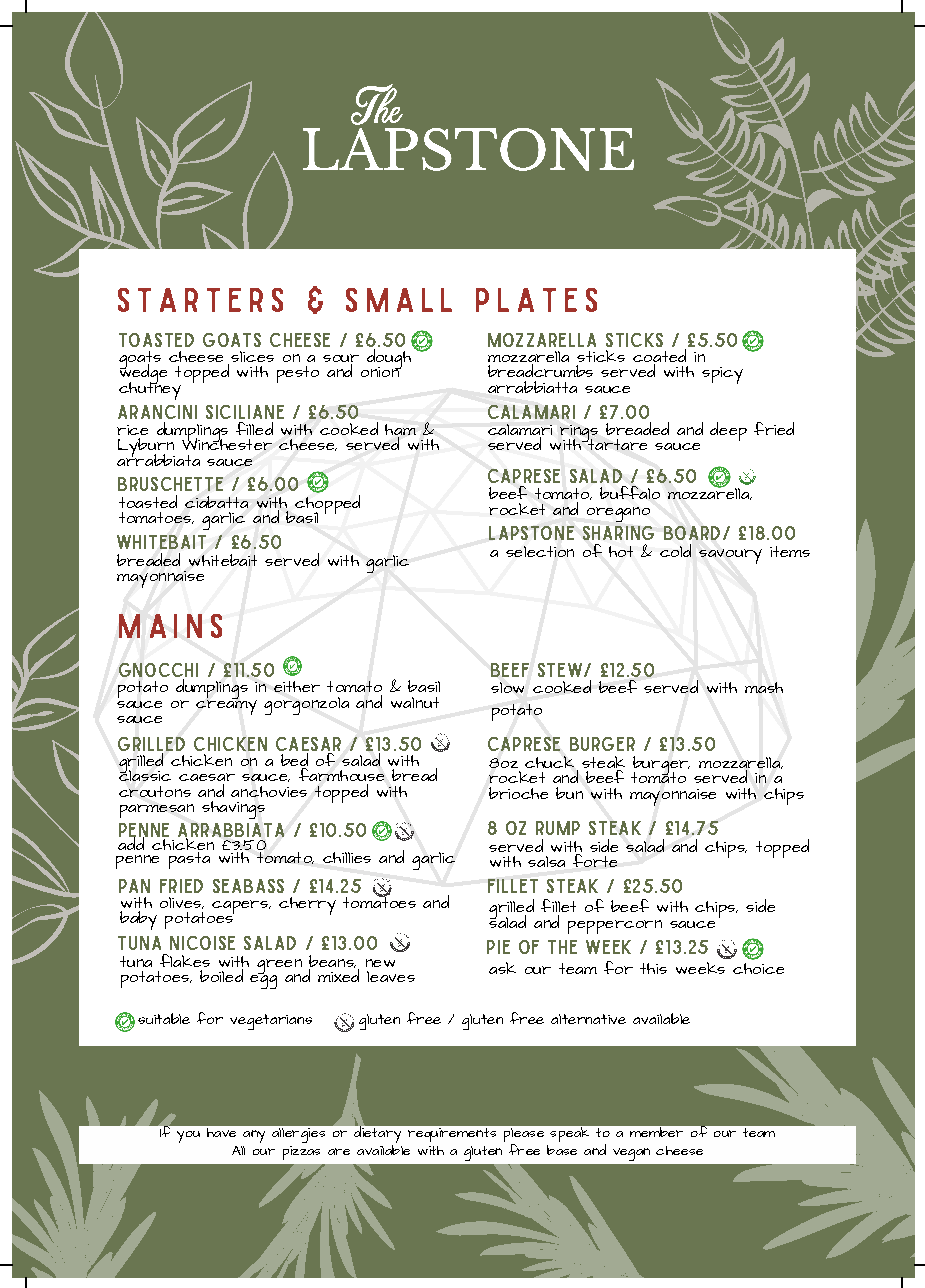 This image has width=925, height=1288. What do you see at coordinates (145, 774) in the image?
I see `classic` at bounding box center [145, 774].
